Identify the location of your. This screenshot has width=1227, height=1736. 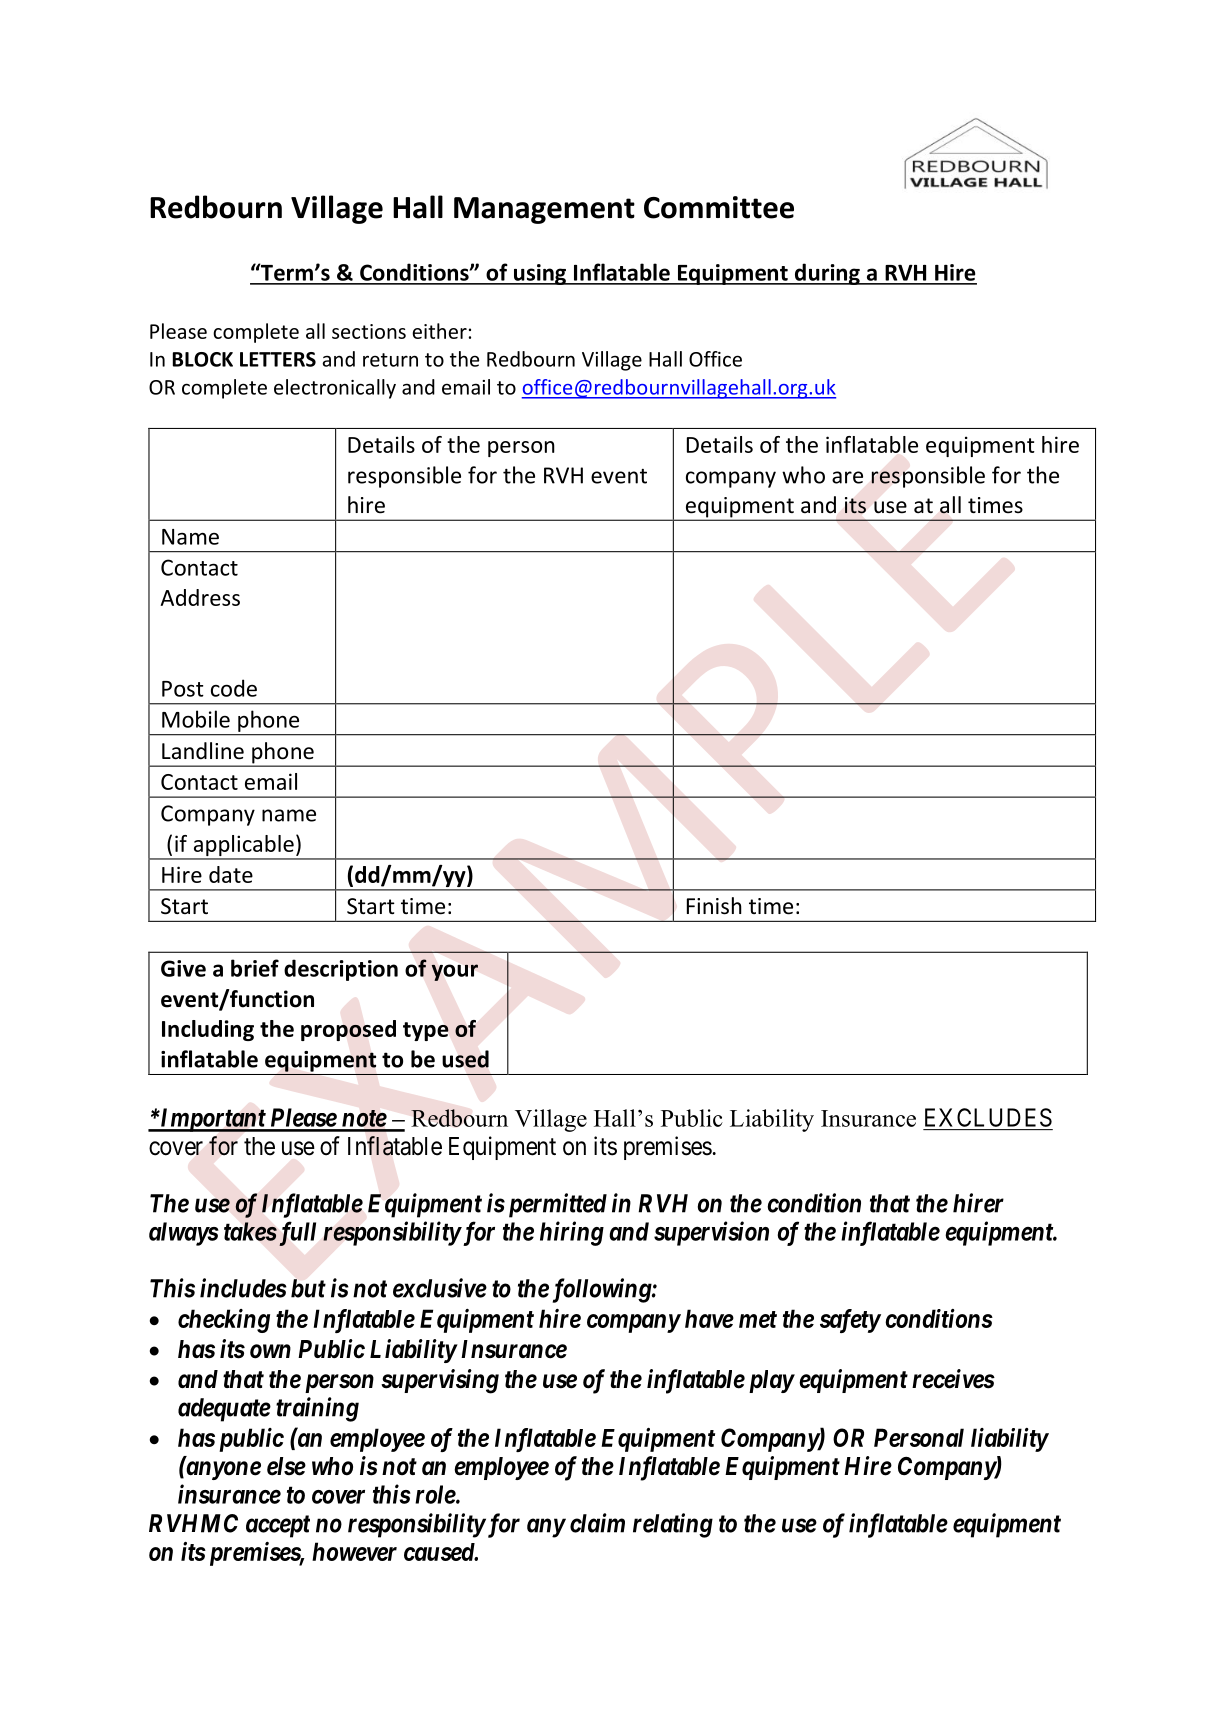
(455, 972).
